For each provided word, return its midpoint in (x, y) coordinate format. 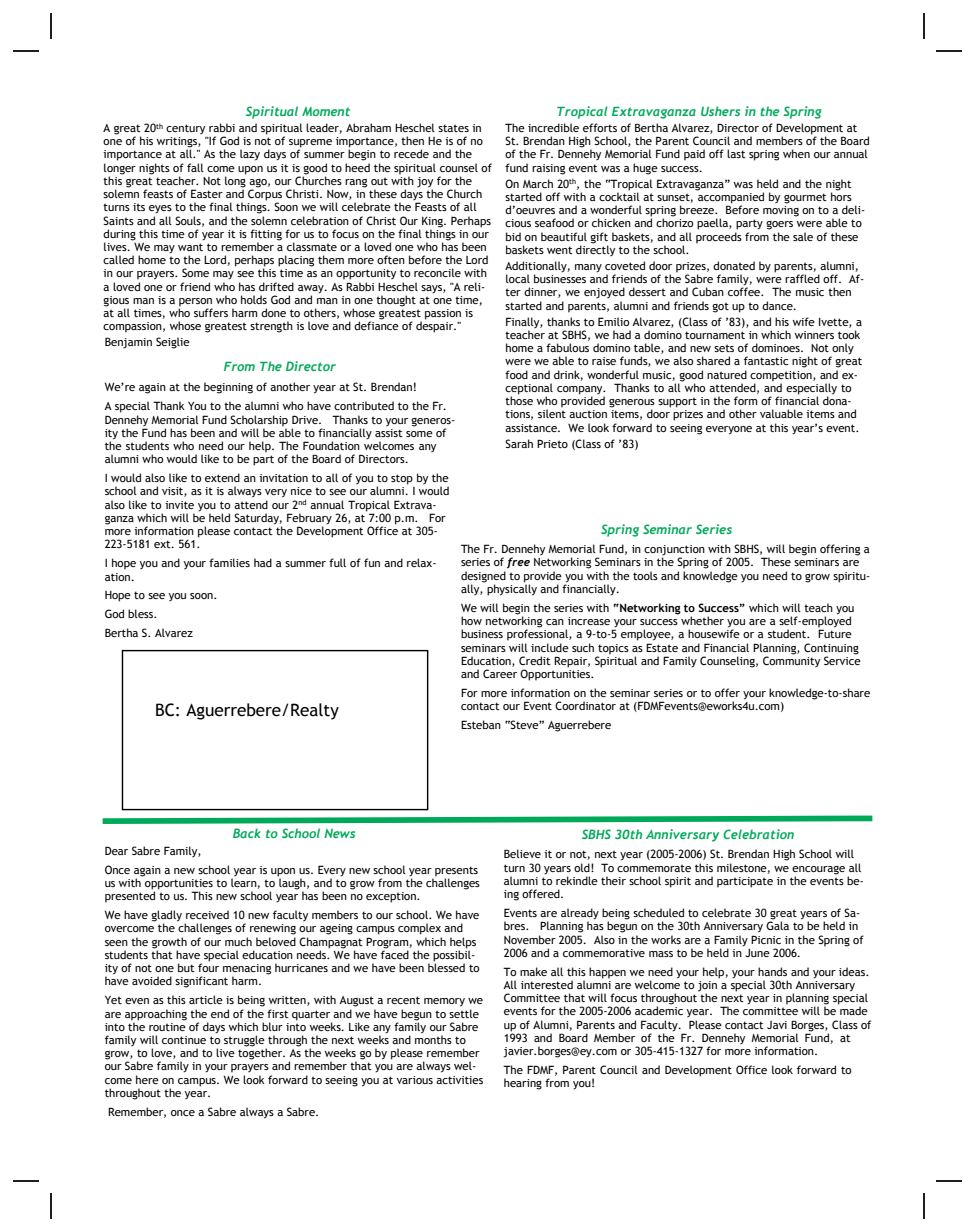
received (207, 914)
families (229, 562)
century (185, 129)
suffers (211, 312)
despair (436, 327)
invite (179, 505)
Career (500, 673)
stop (402, 479)
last (736, 153)
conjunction (674, 551)
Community (791, 660)
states (453, 128)
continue (184, 1040)
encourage (818, 870)
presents (455, 872)
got (720, 307)
